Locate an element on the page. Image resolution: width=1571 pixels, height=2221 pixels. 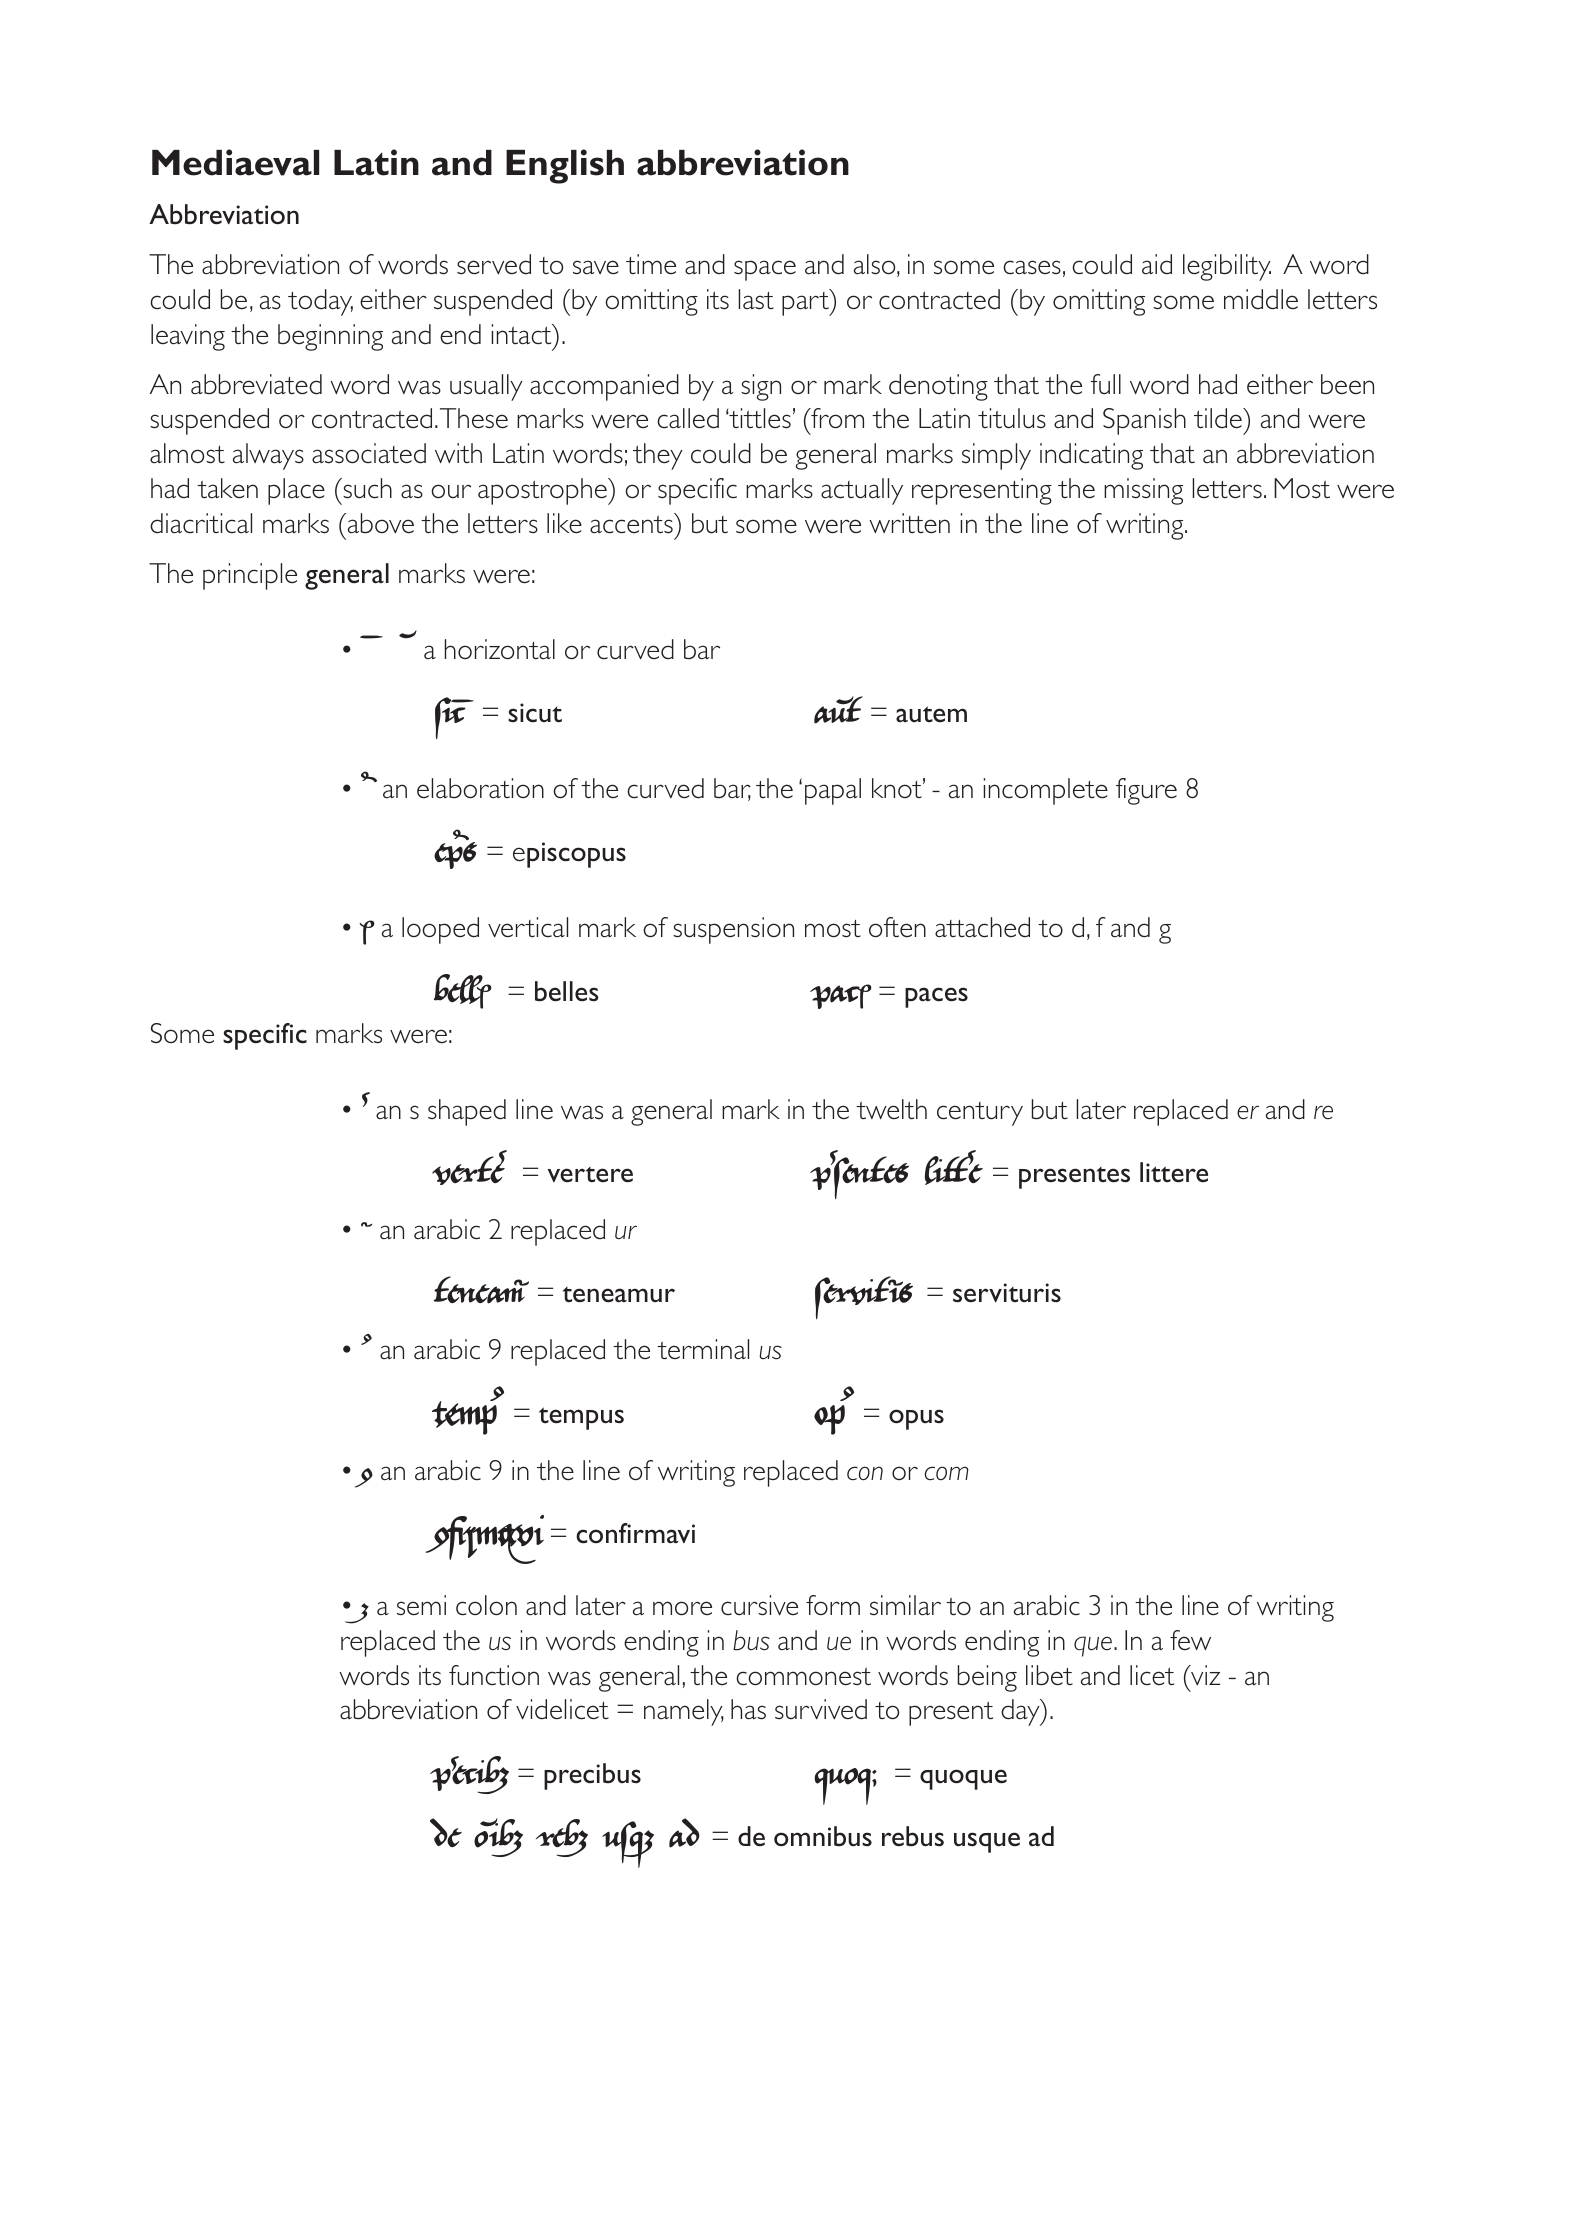
looped is located at coordinates (440, 930).
